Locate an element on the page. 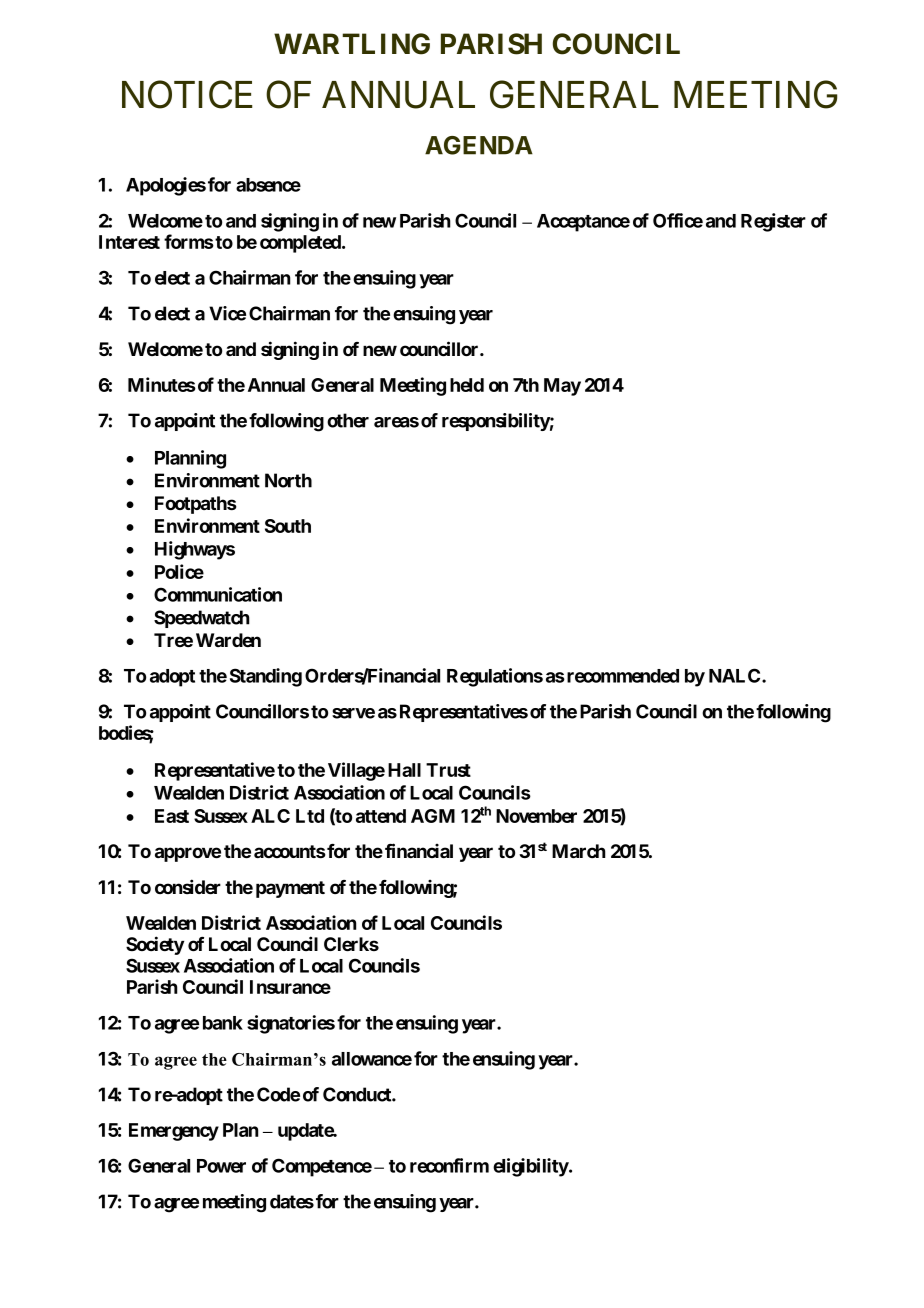  Register is located at coordinates (773, 222).
